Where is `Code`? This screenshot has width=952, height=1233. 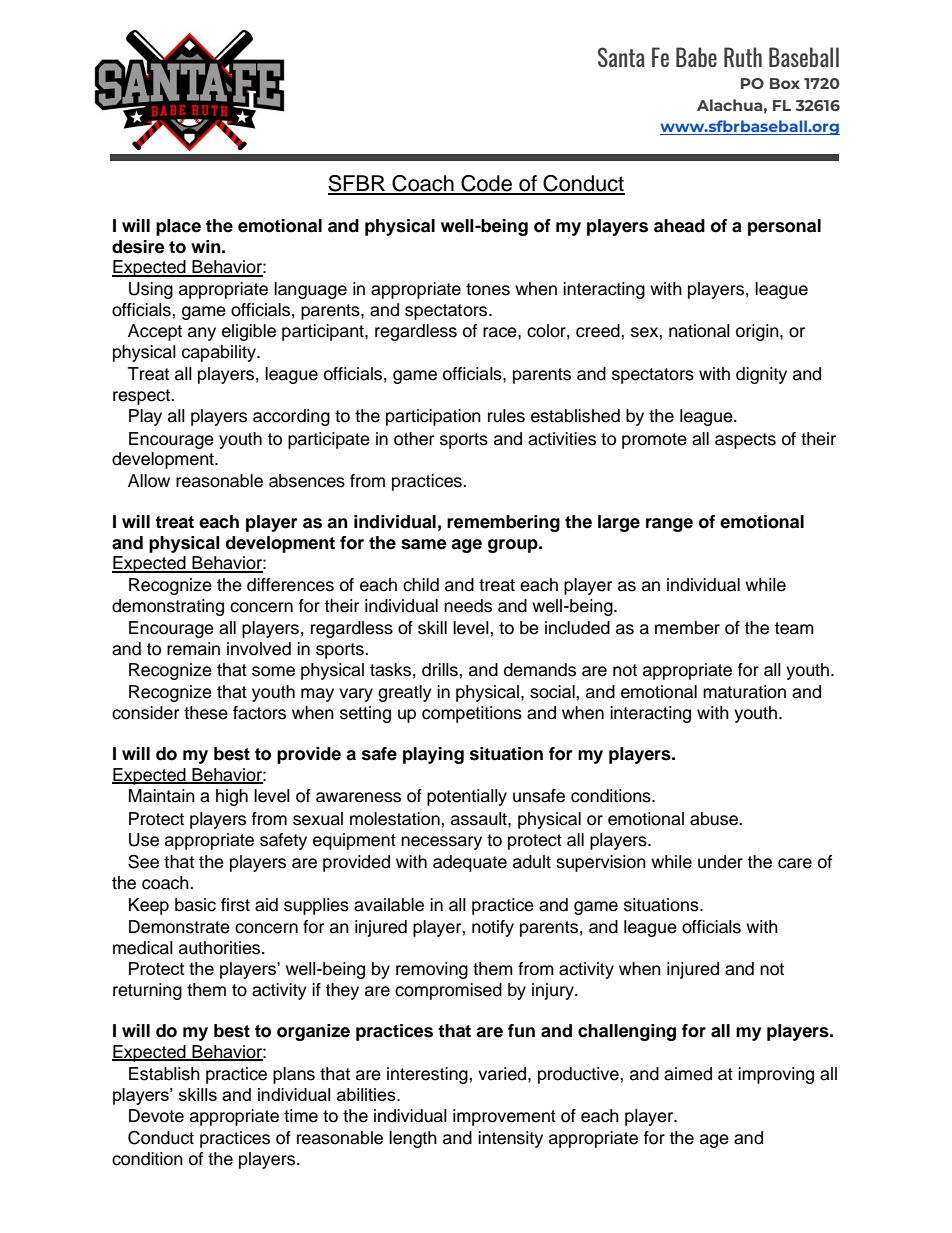
Code is located at coordinates (487, 184).
